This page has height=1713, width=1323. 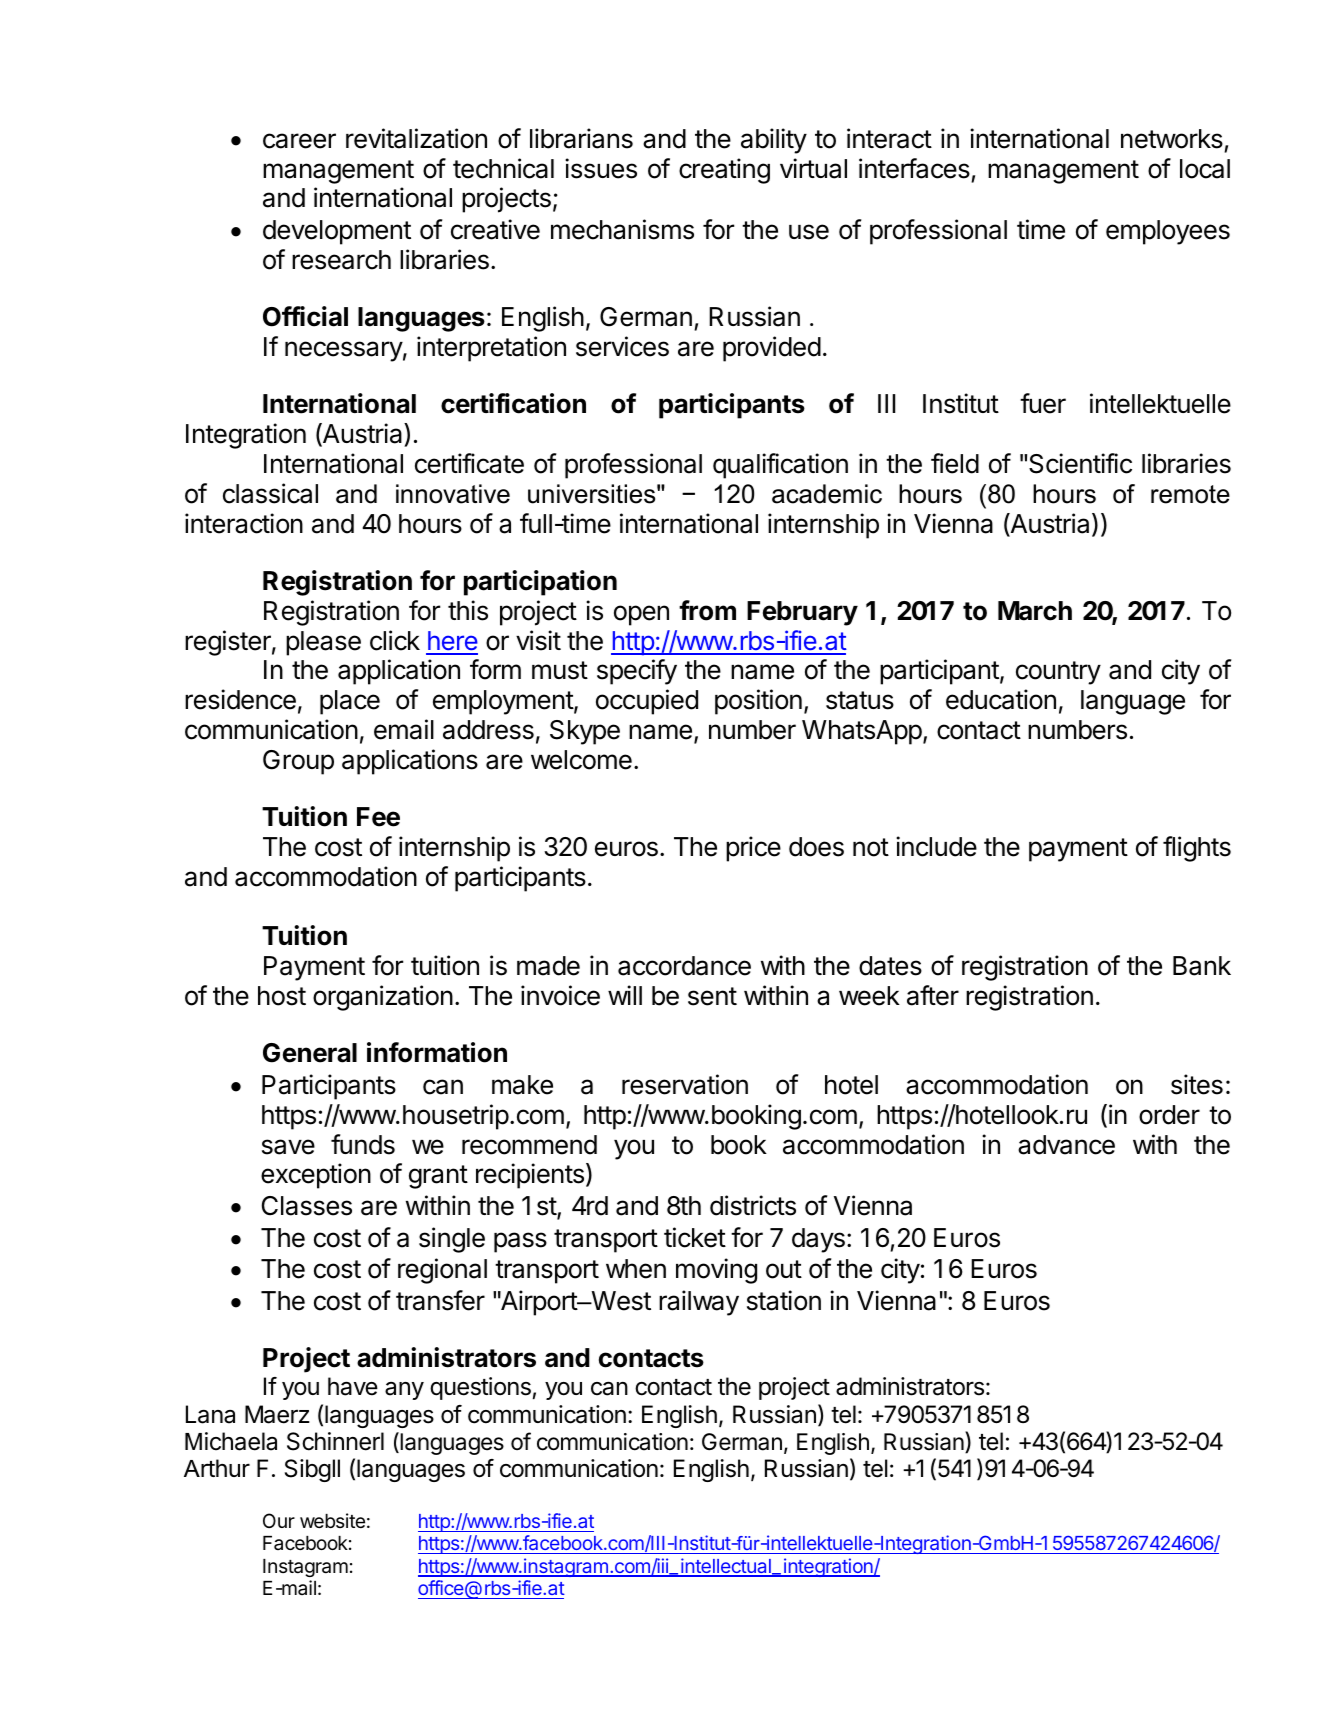 I want to click on host, so click(x=282, y=996).
